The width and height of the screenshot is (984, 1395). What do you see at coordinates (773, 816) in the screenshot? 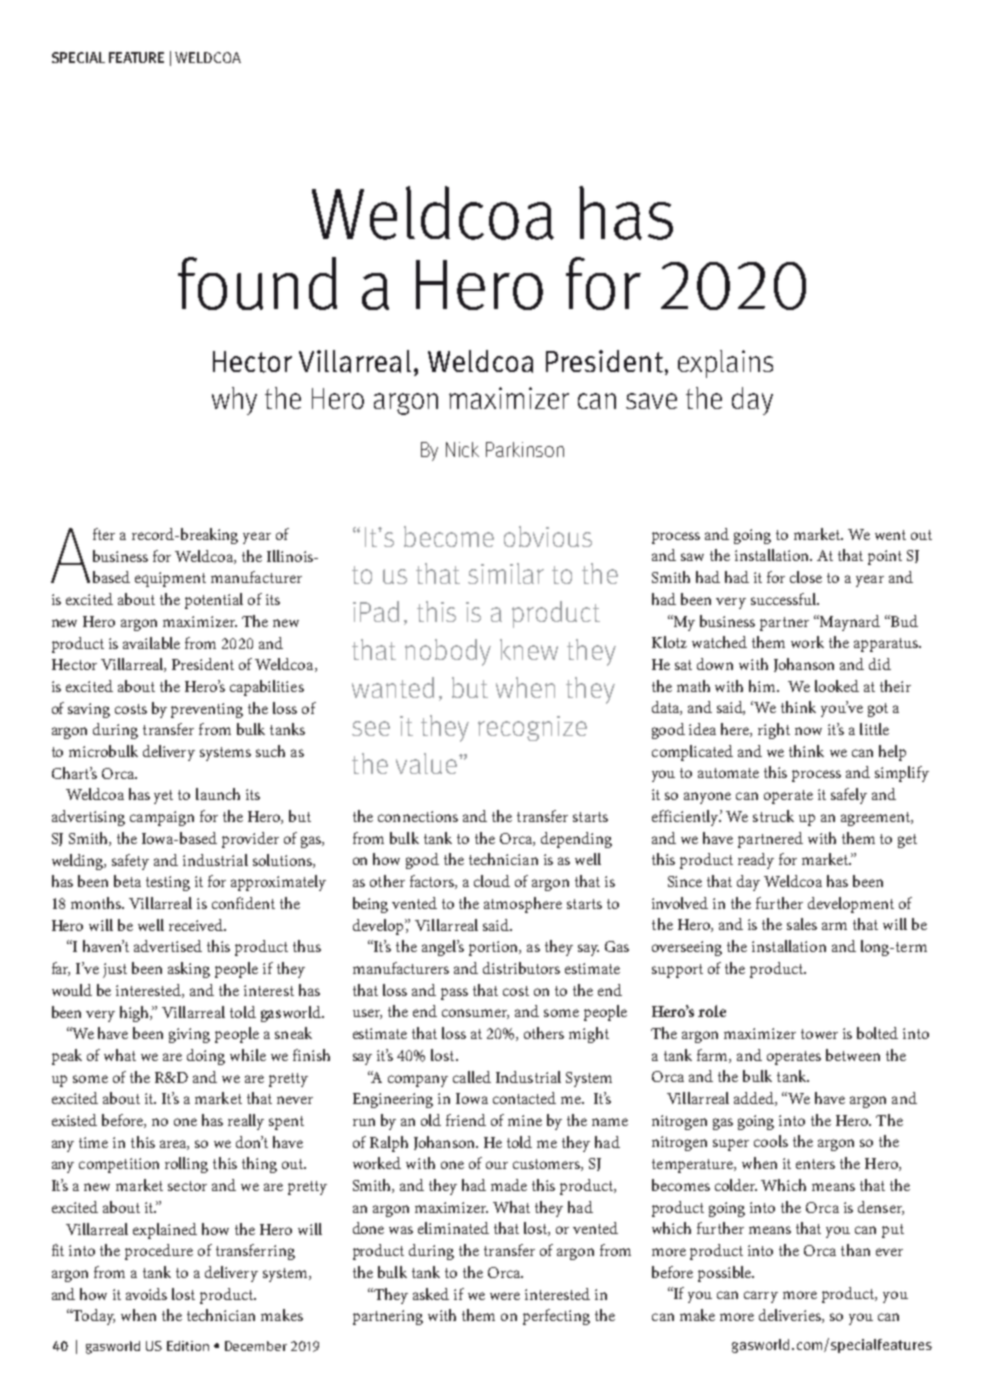
I see `struck` at bounding box center [773, 816].
